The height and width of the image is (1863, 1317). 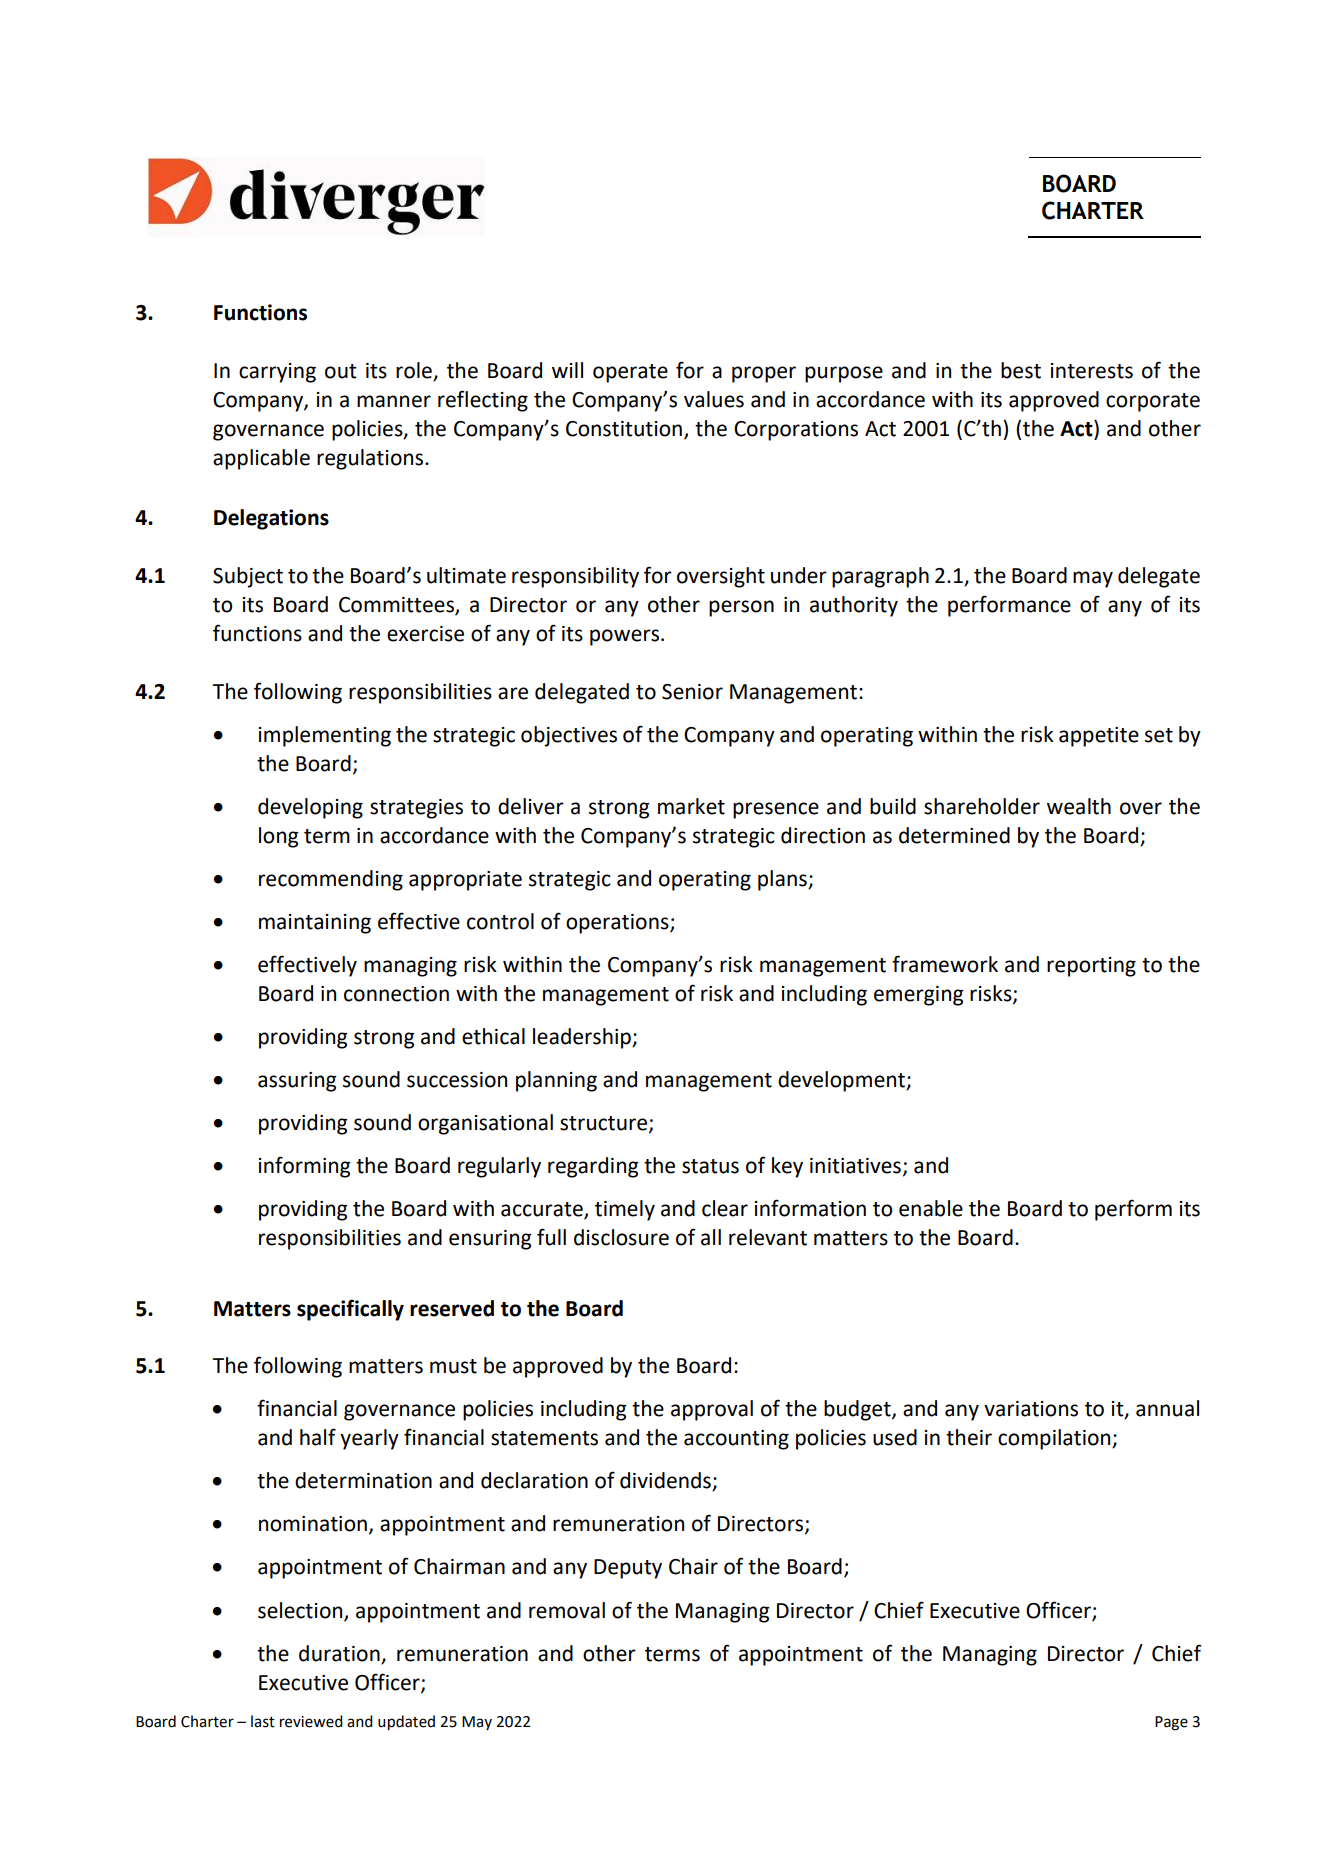 What do you see at coordinates (1171, 1723) in the image?
I see `Page` at bounding box center [1171, 1723].
